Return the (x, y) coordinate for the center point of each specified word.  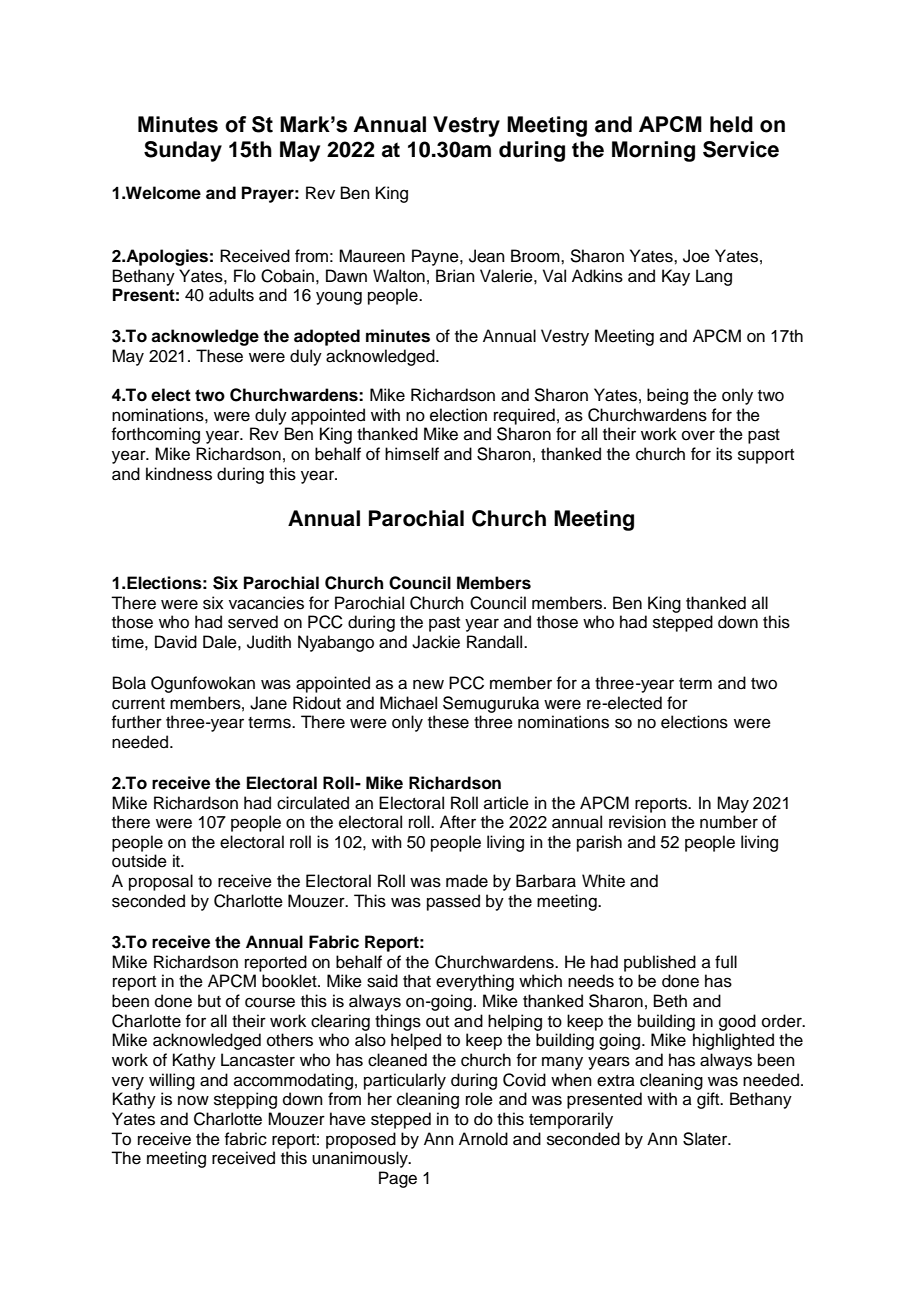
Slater (706, 1139)
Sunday (183, 151)
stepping (245, 1100)
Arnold (483, 1139)
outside (139, 861)
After (458, 822)
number (729, 822)
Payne (436, 257)
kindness (179, 474)
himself (412, 454)
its (724, 454)
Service (741, 149)
